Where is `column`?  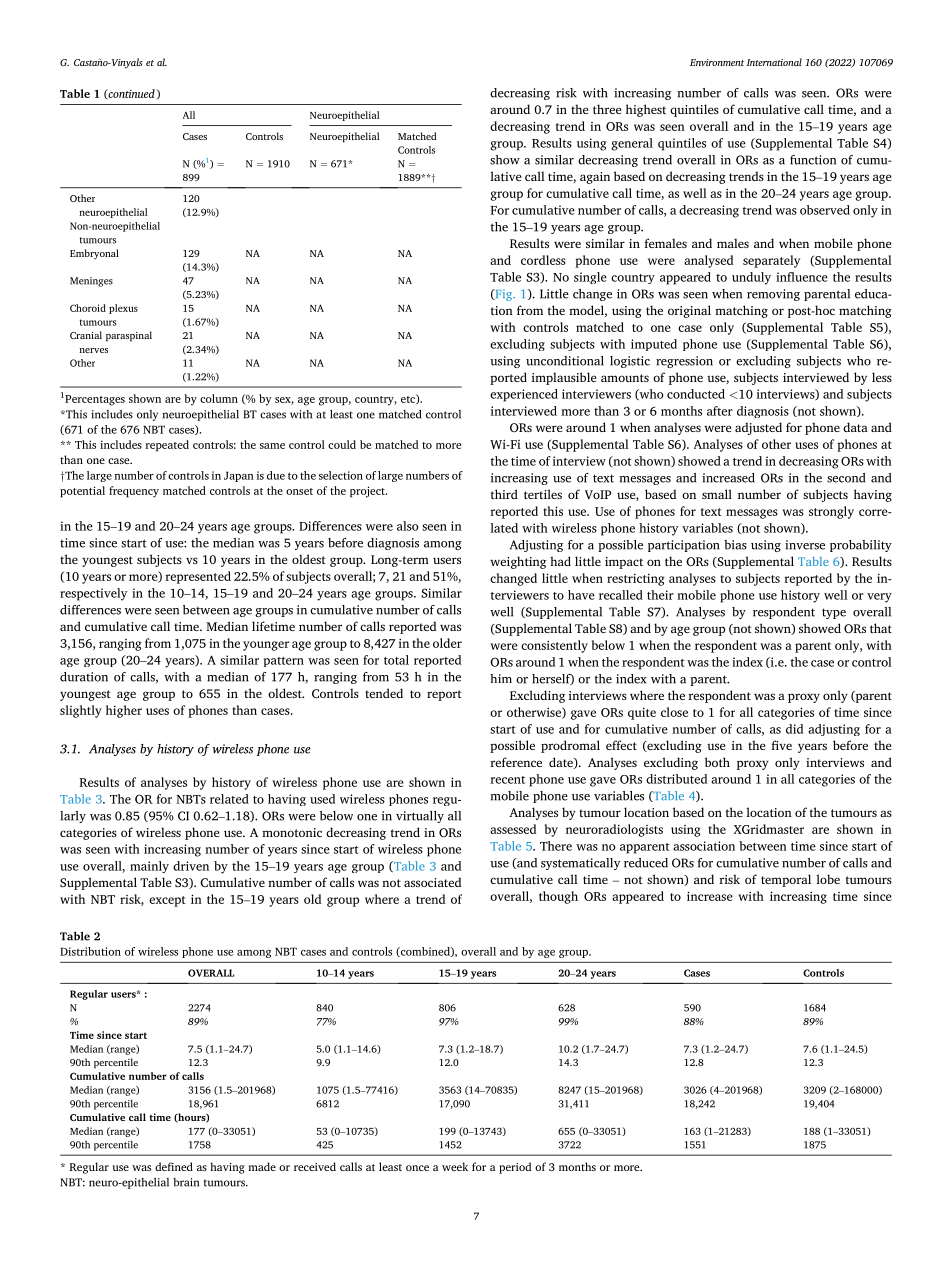 column is located at coordinates (219, 398).
